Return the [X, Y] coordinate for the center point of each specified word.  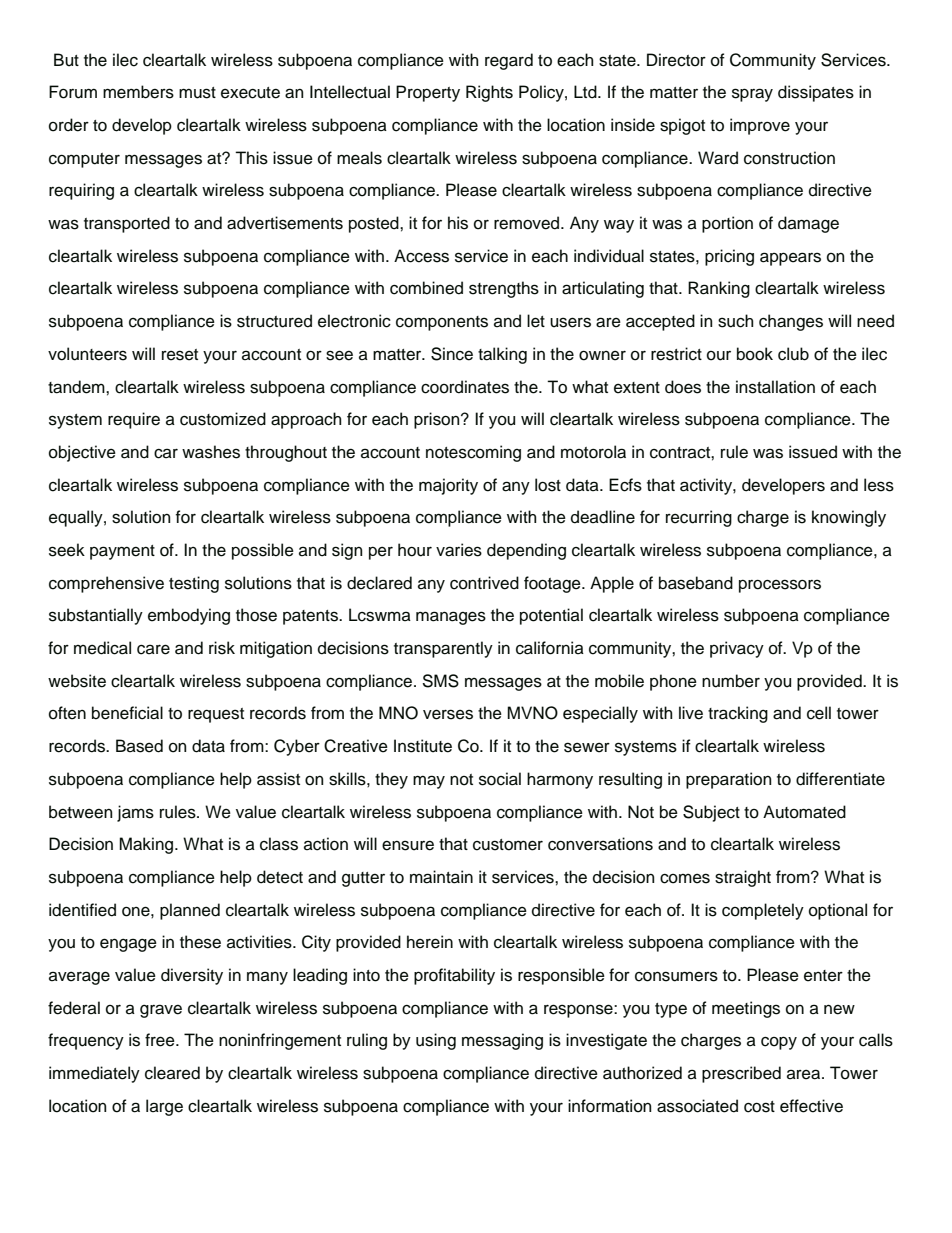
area [805, 1074]
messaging [502, 1041]
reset [180, 355]
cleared [172, 1073]
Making [147, 845]
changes [791, 322]
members [138, 92]
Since [452, 354]
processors [780, 586]
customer [508, 845]
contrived [484, 583]
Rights [489, 93]
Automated [804, 812]
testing [194, 584]
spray [752, 95]
